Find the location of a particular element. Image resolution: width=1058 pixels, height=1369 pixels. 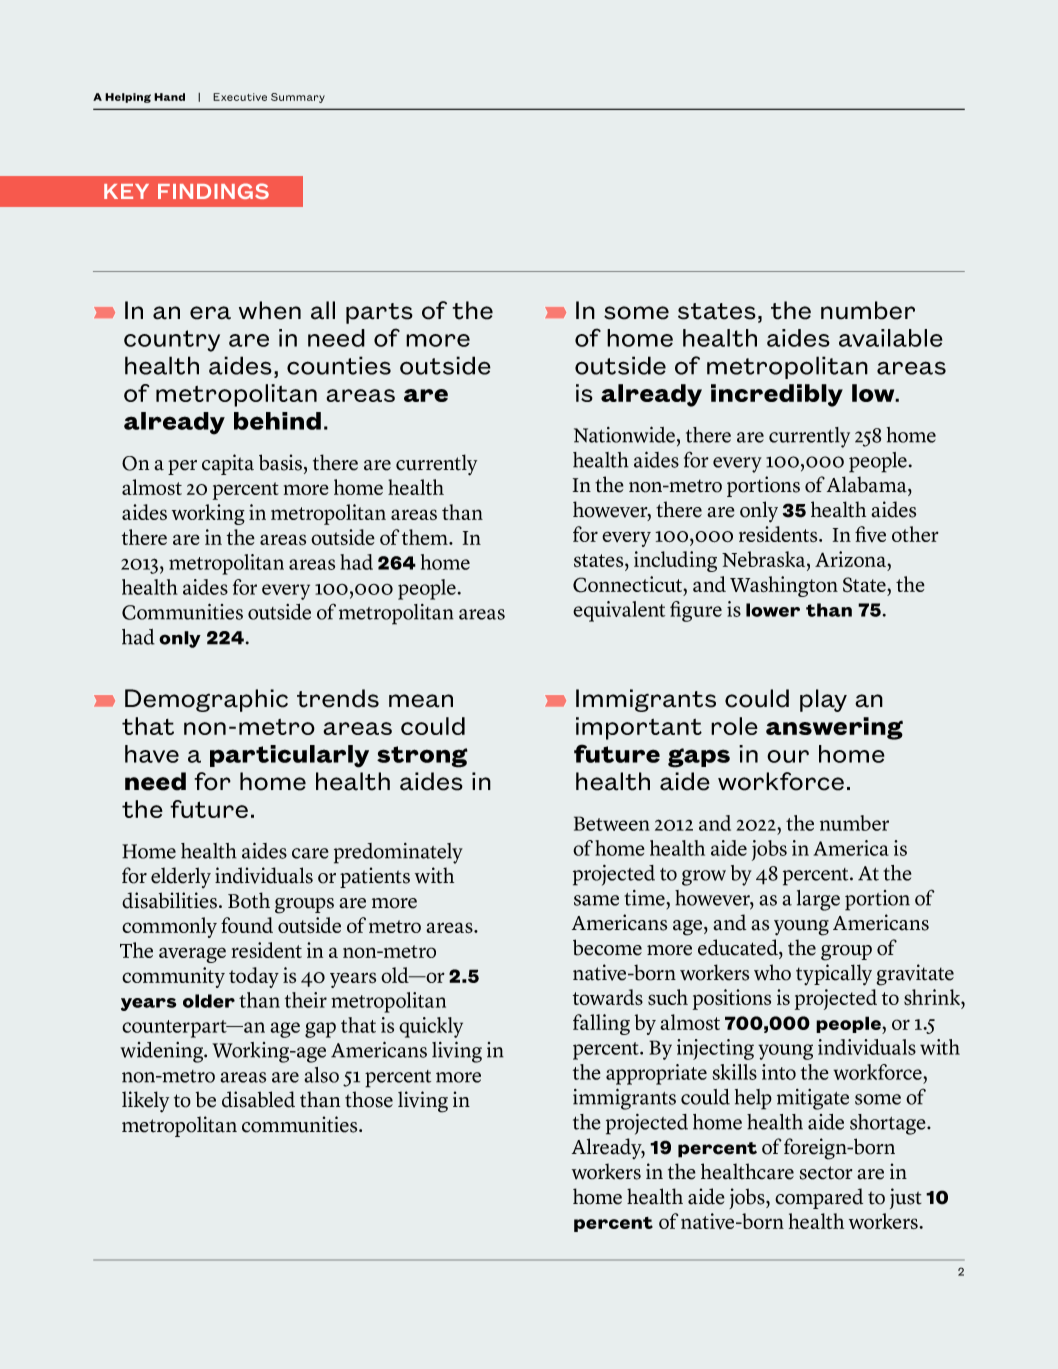

incredibly is located at coordinates (777, 395).
